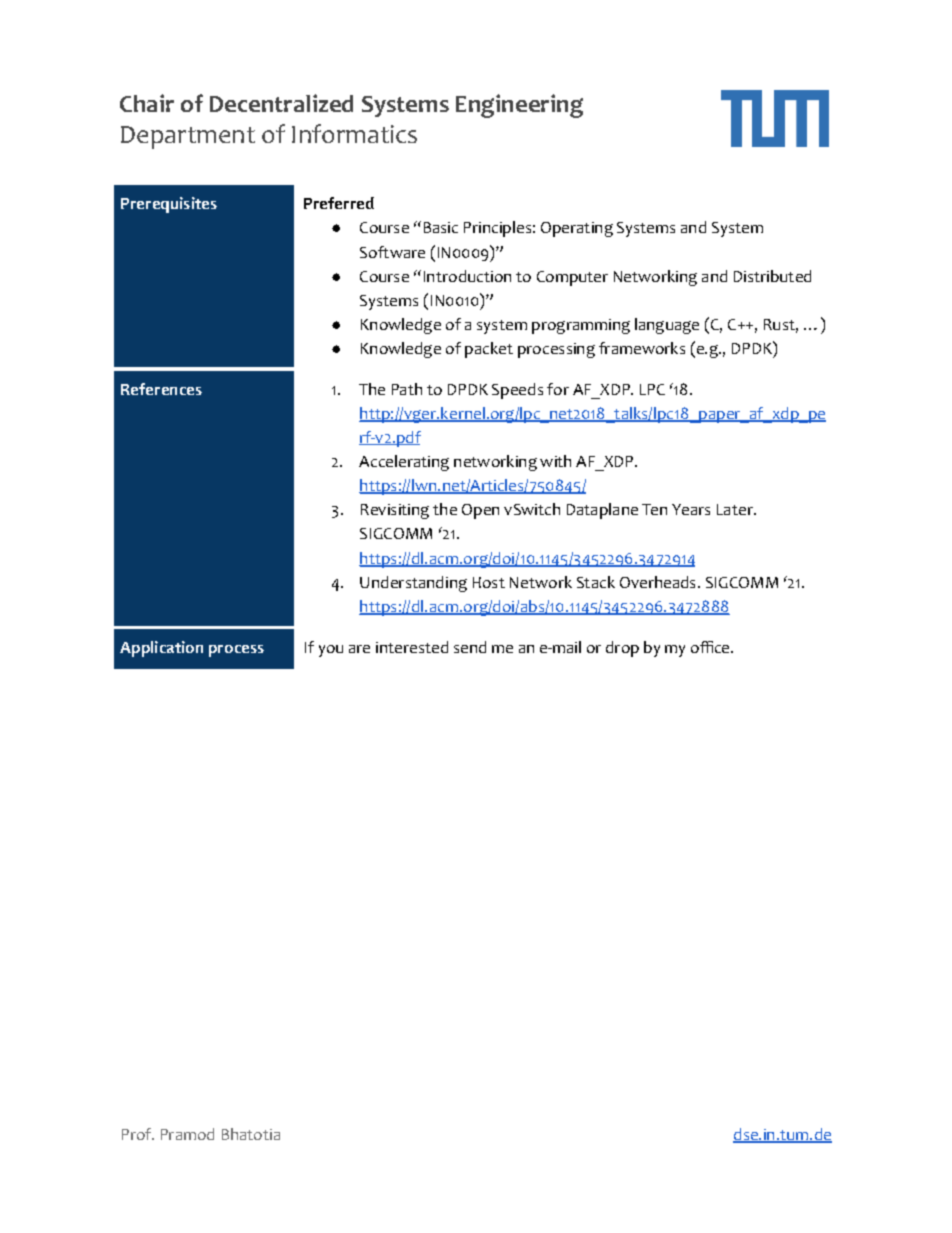  Describe the element at coordinates (577, 229) in the image. I see `Operating` at that location.
